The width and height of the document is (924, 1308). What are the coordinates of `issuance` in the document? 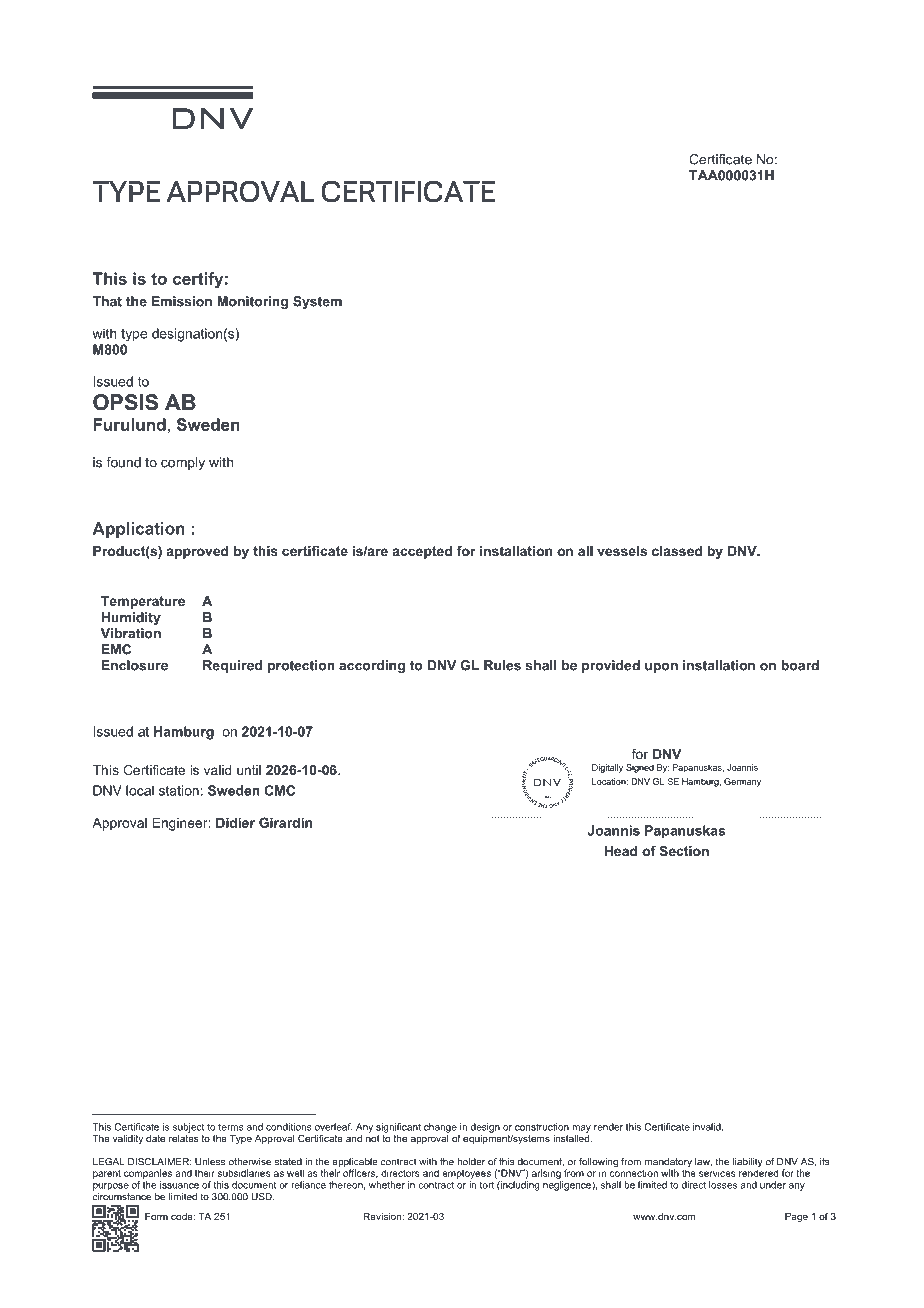 It's located at (179, 1185).
